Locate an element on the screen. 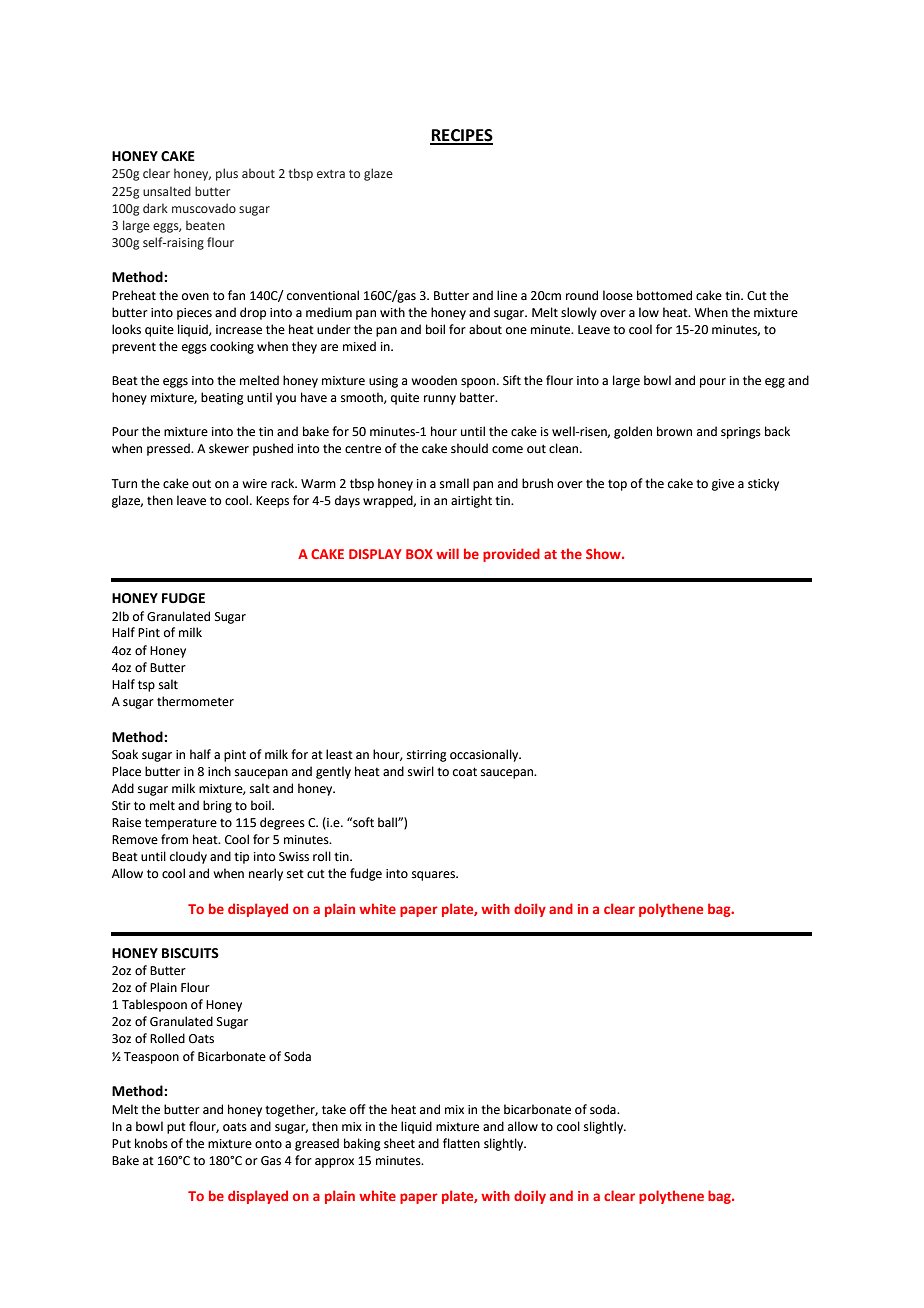 This screenshot has width=924, height=1308. RECIPES is located at coordinates (461, 136).
